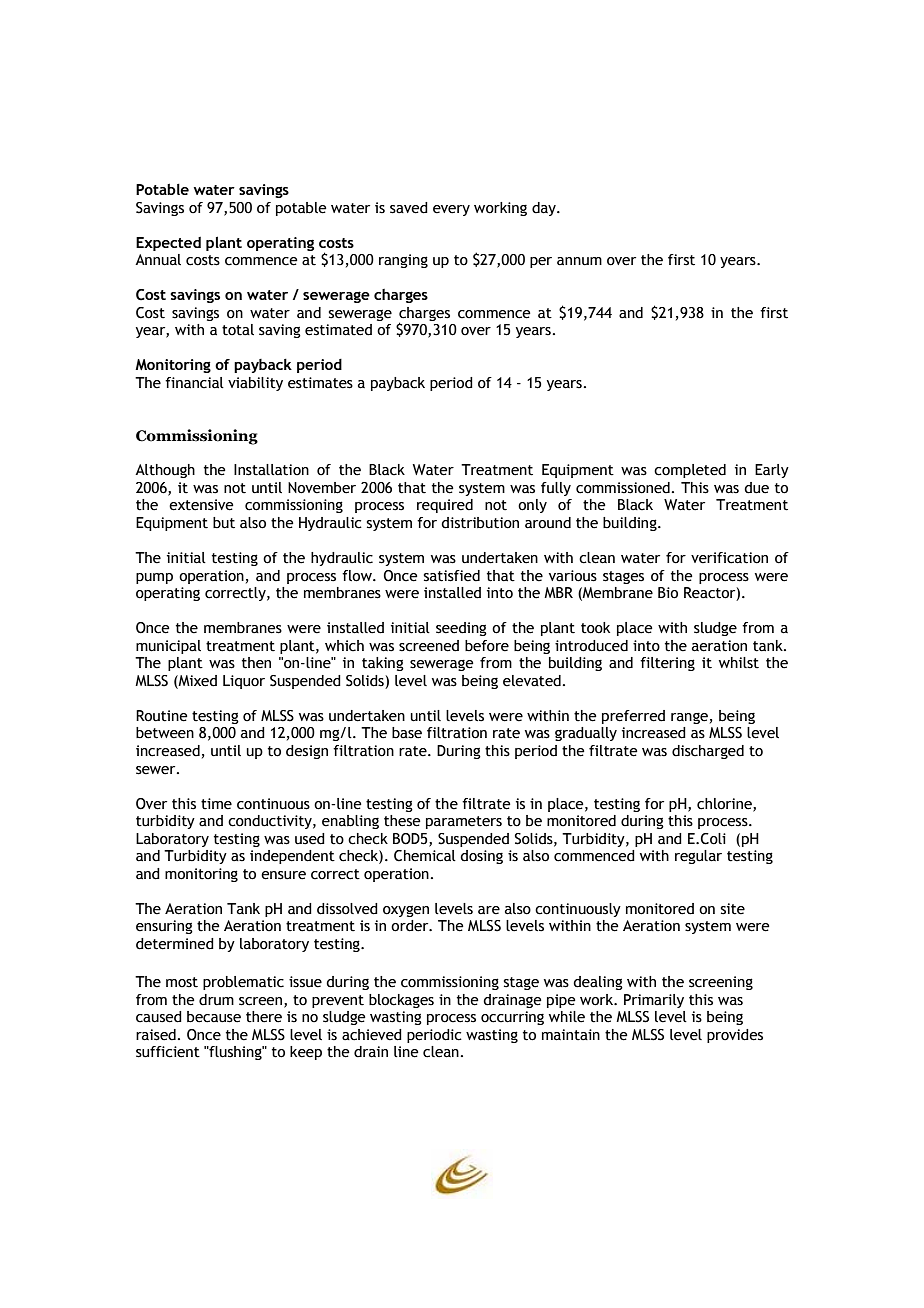 The image size is (924, 1308). What do you see at coordinates (168, 244) in the page?
I see `Expected` at bounding box center [168, 244].
